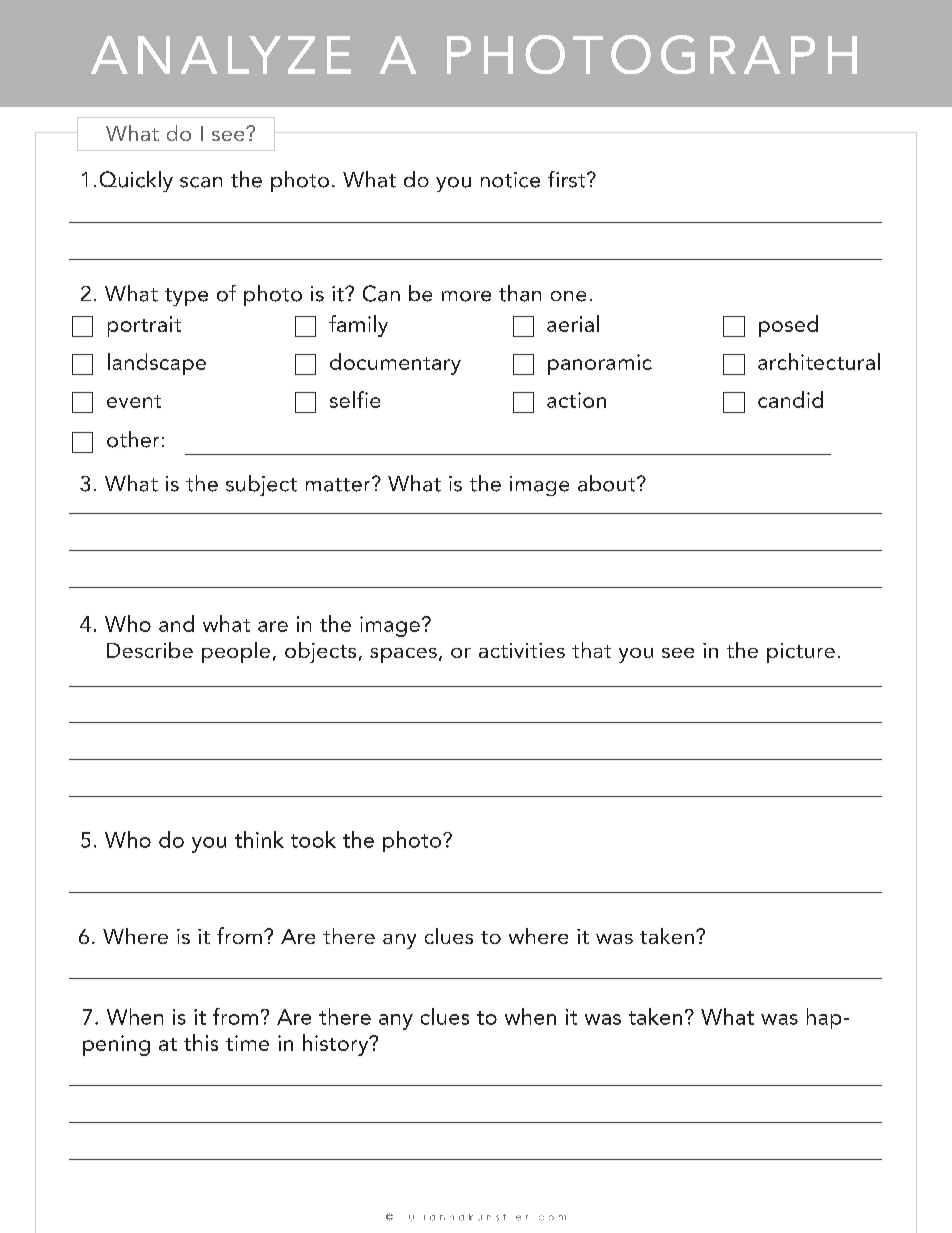 Image resolution: width=952 pixels, height=1233 pixels. Describe the element at coordinates (568, 179) in the document. I see `first` at that location.
